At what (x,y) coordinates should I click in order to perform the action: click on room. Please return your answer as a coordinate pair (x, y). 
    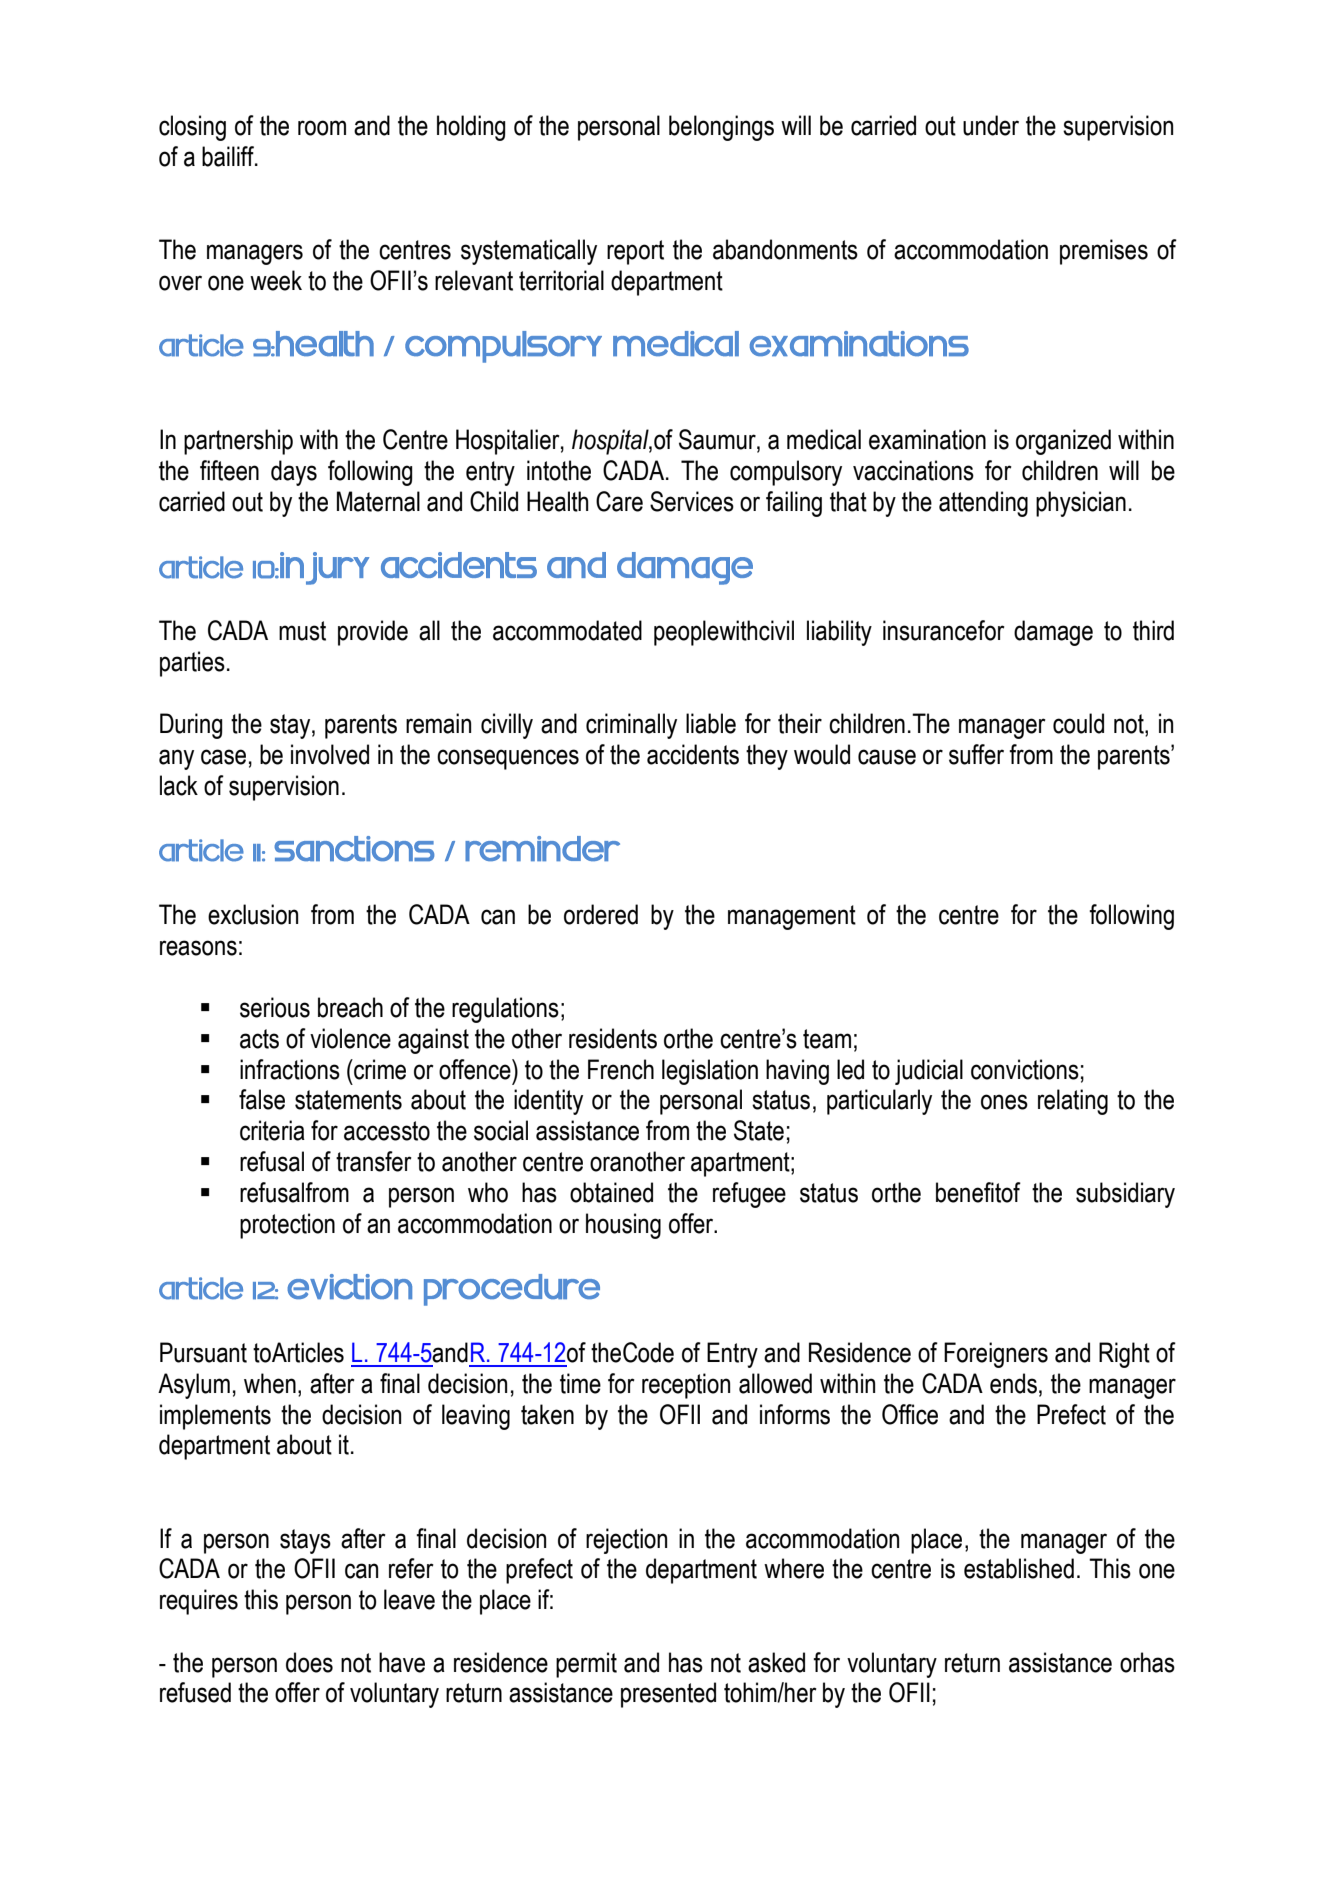
    Looking at the image, I should click on (322, 128).
